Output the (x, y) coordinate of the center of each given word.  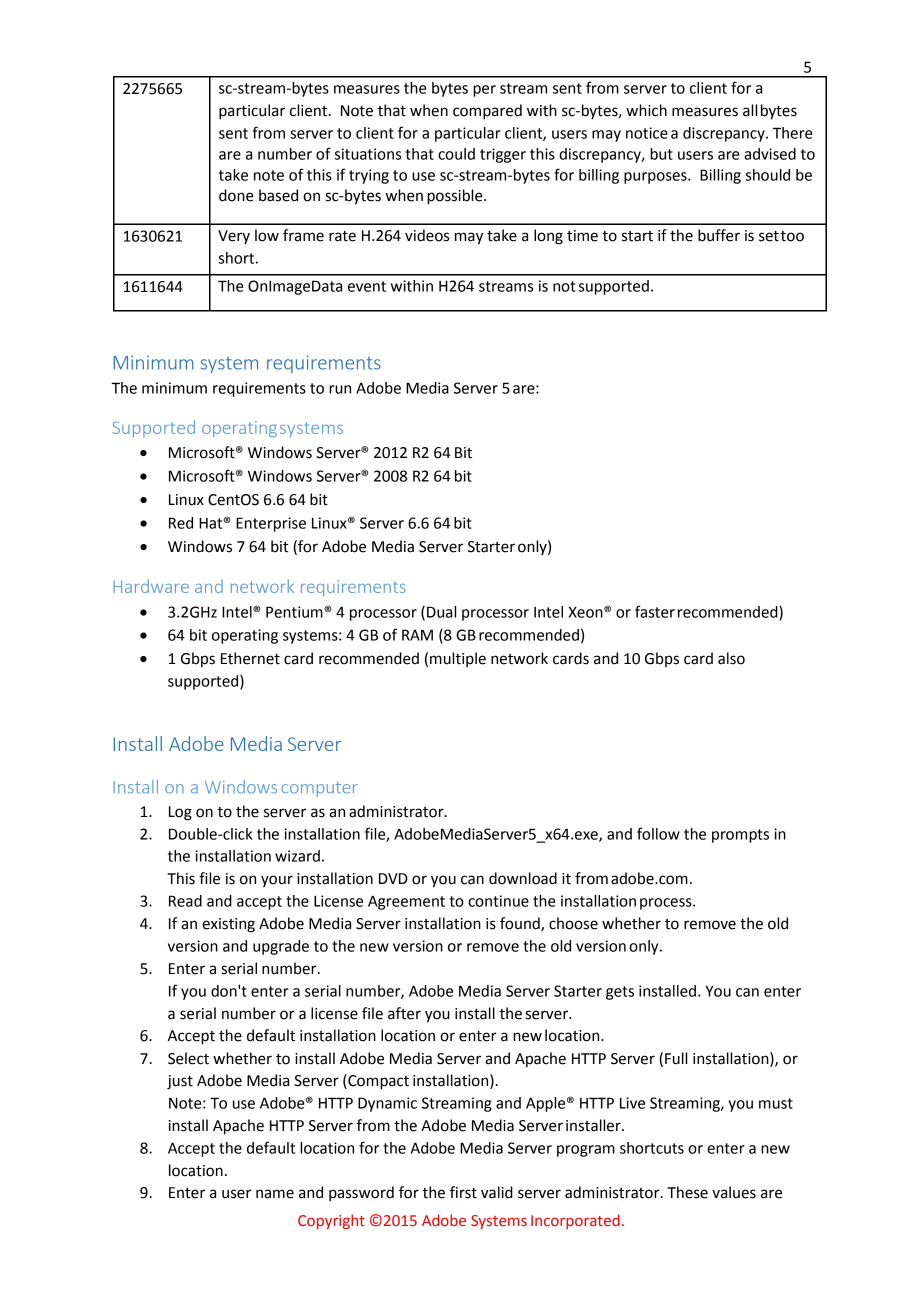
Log (180, 813)
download (523, 878)
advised (770, 154)
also (731, 658)
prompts (740, 836)
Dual (441, 612)
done (236, 195)
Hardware (151, 586)
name (275, 1194)
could (456, 154)
